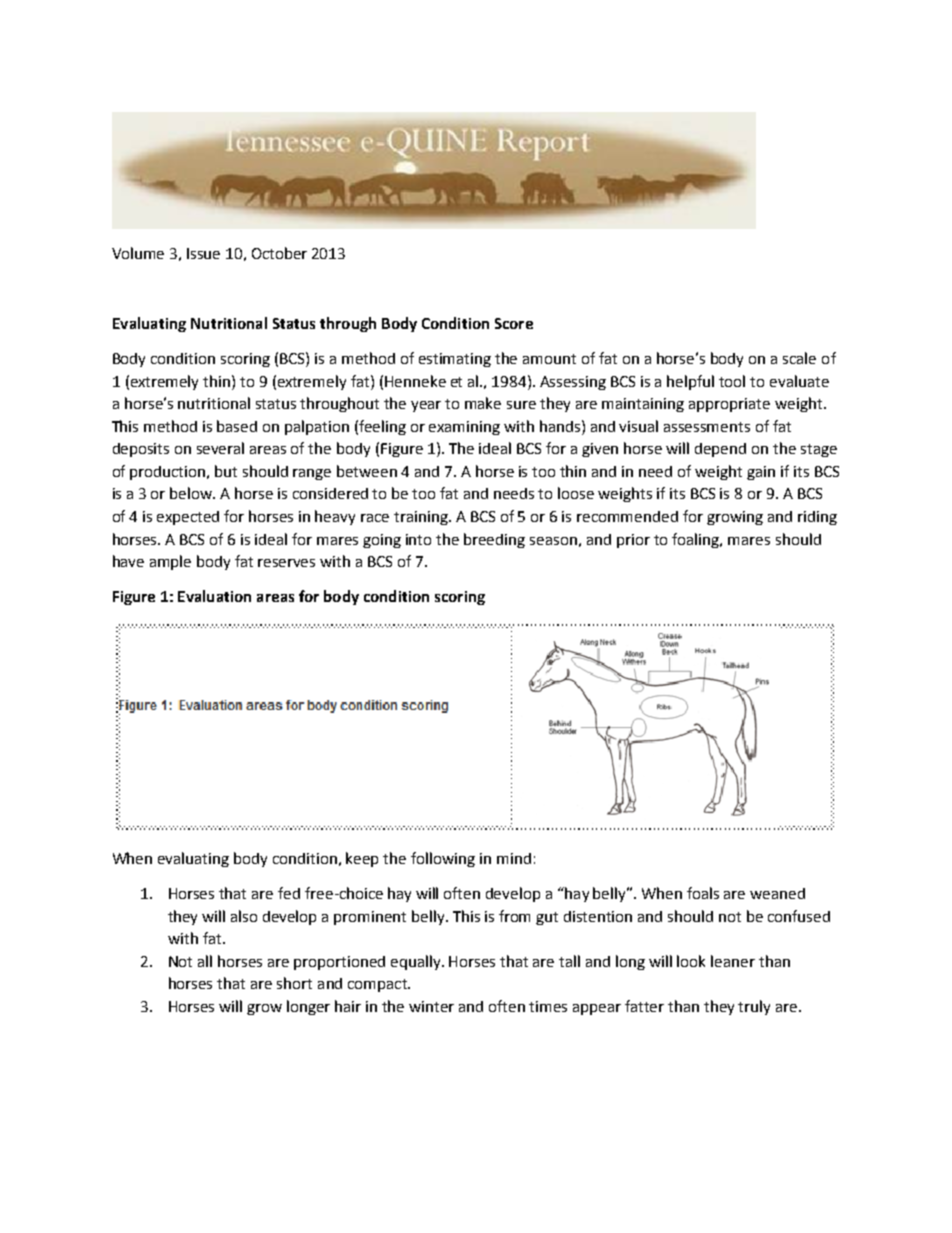 This page has width=952, height=1233. What do you see at coordinates (431, 1006) in the page?
I see `winter` at bounding box center [431, 1006].
